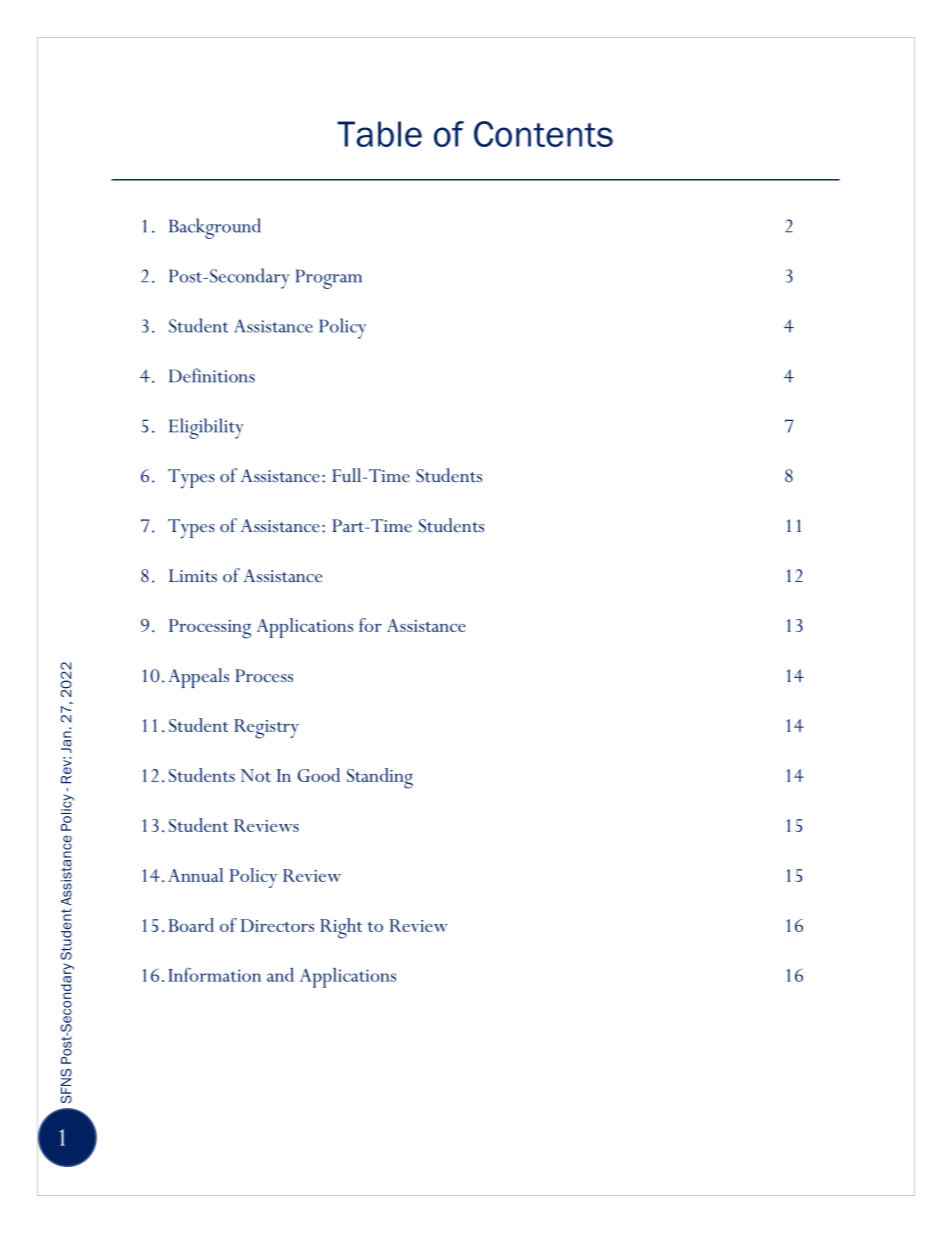 The image size is (952, 1233). Describe the element at coordinates (543, 134) in the page. I see `Contents` at that location.
